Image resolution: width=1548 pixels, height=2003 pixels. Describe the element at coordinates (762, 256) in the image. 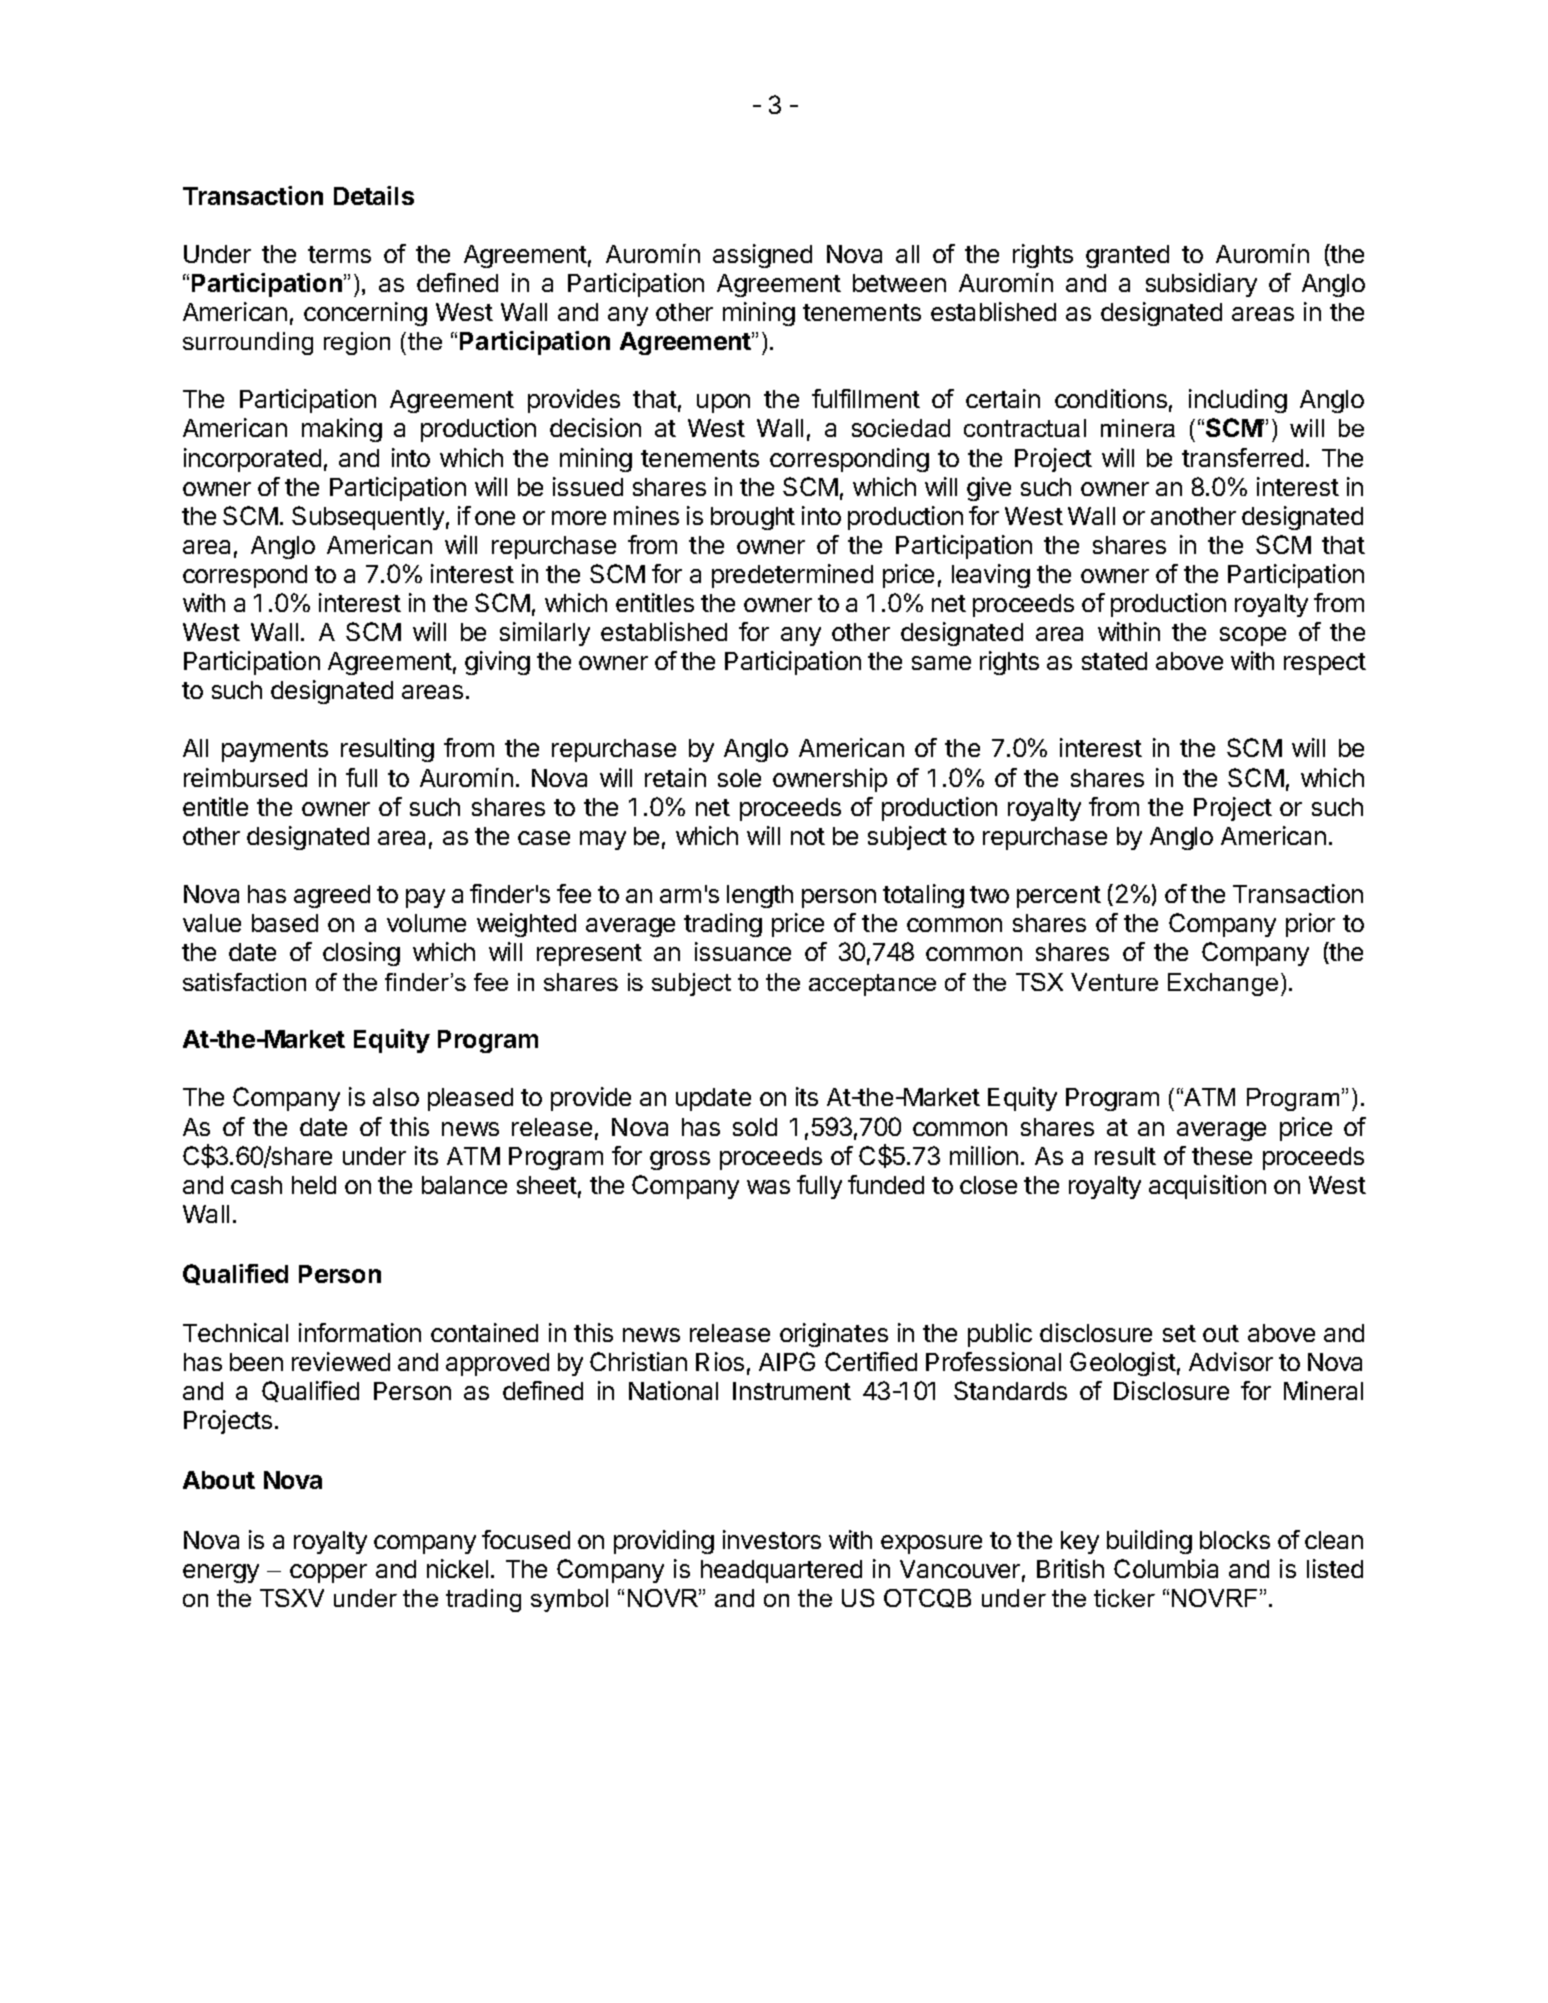

I see `assigned` at that location.
